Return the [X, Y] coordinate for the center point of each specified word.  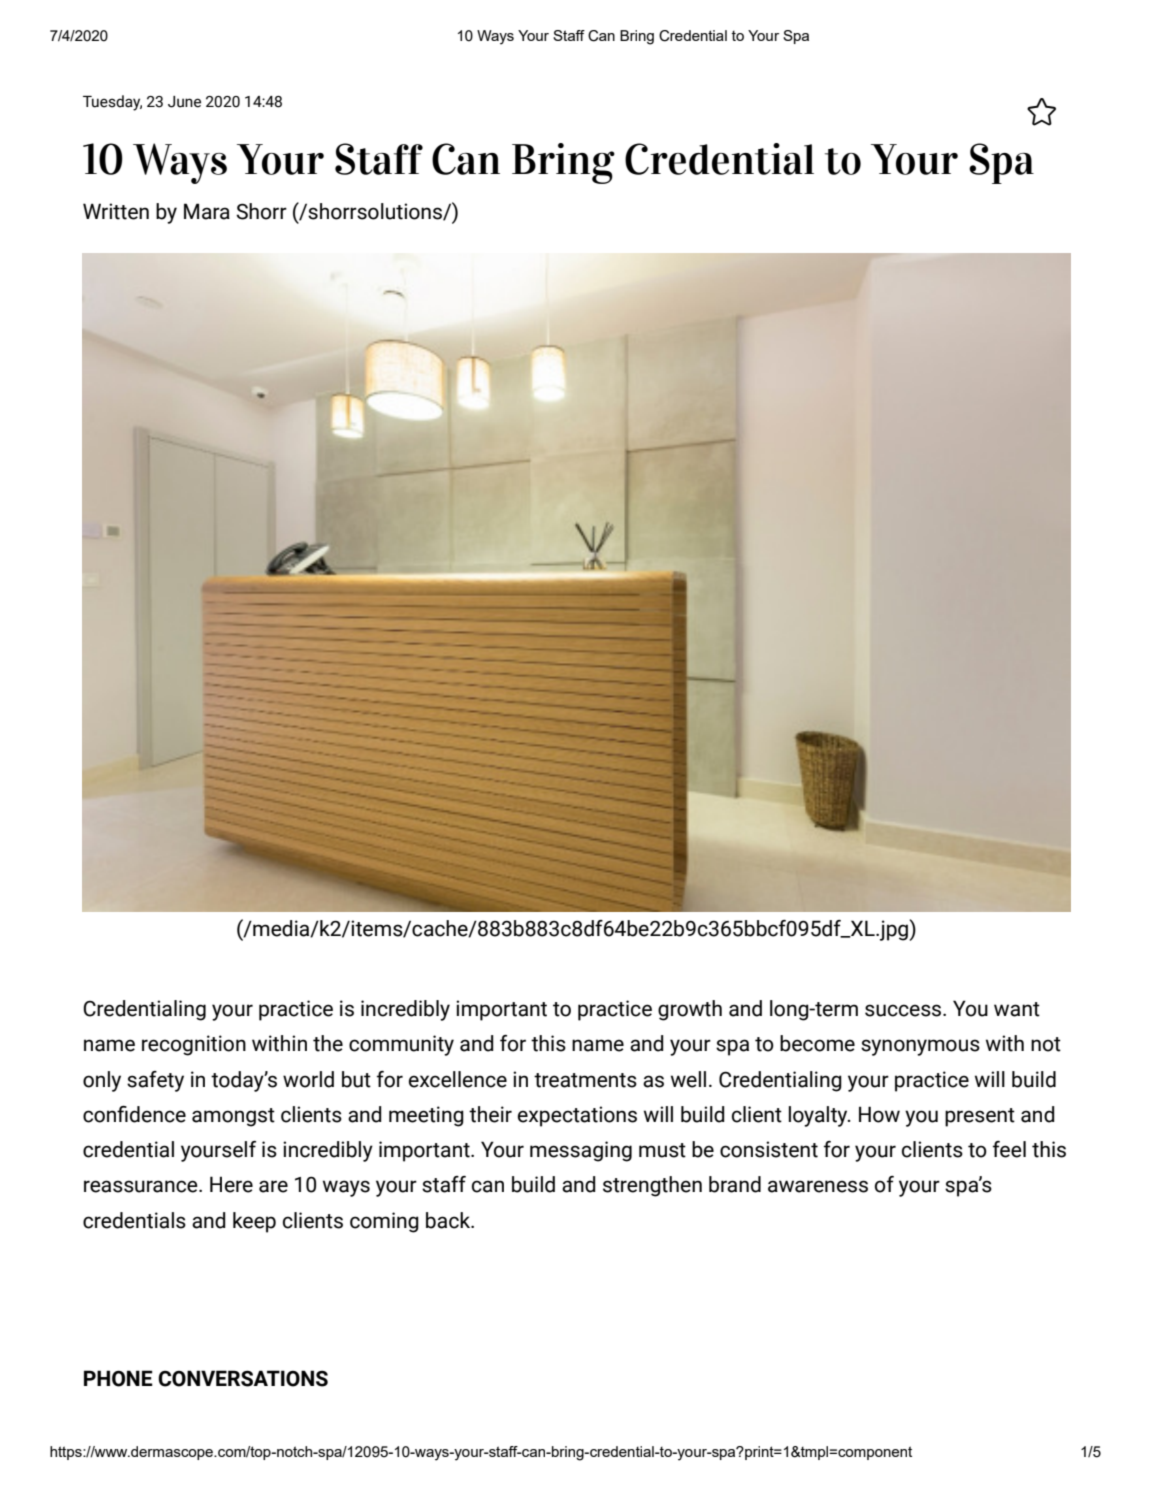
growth [690, 1010]
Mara [207, 211]
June [184, 102]
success [904, 1010]
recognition [194, 1045]
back [449, 1220]
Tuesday [112, 103]
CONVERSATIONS [243, 1378]
